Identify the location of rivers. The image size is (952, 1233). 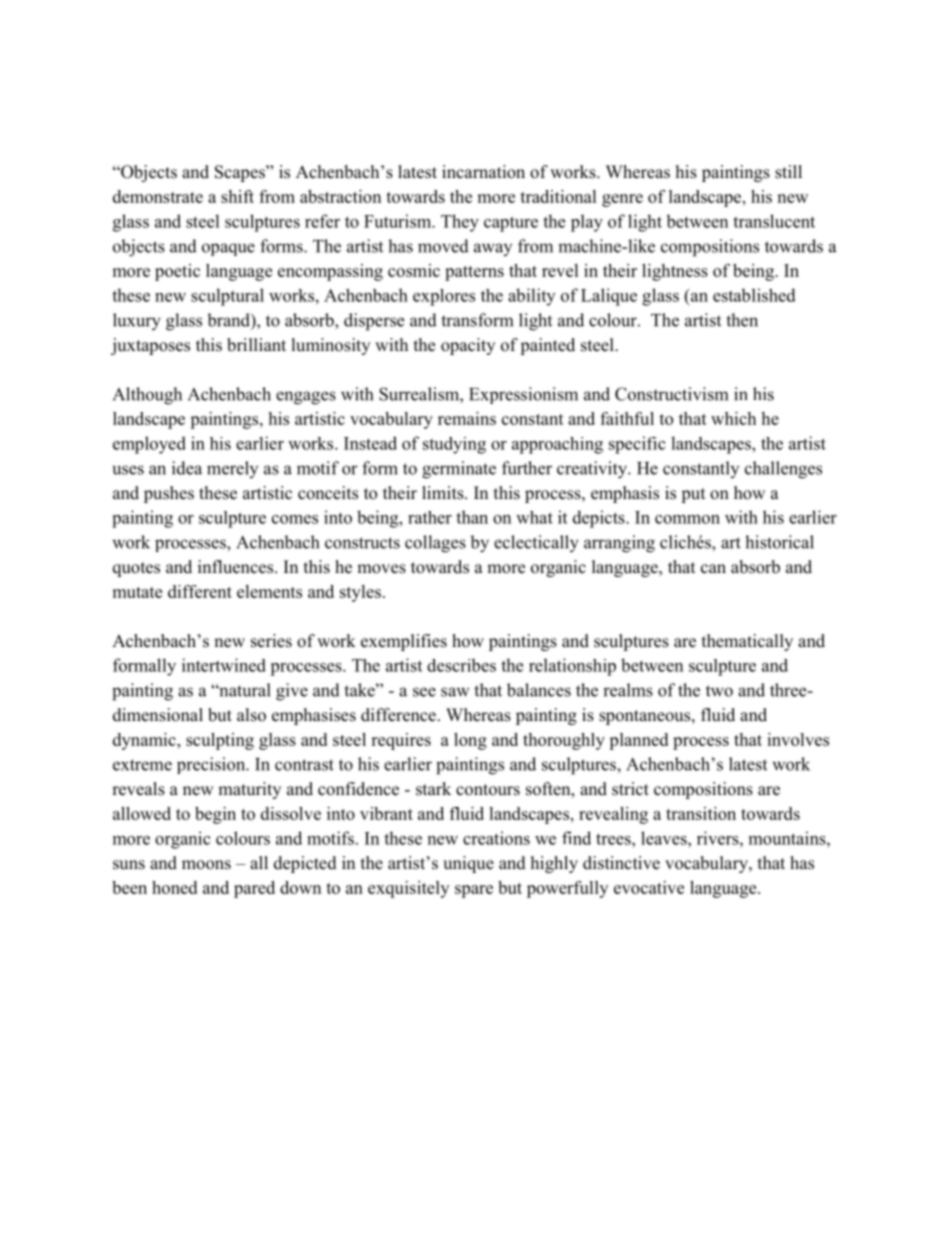
(719, 838).
